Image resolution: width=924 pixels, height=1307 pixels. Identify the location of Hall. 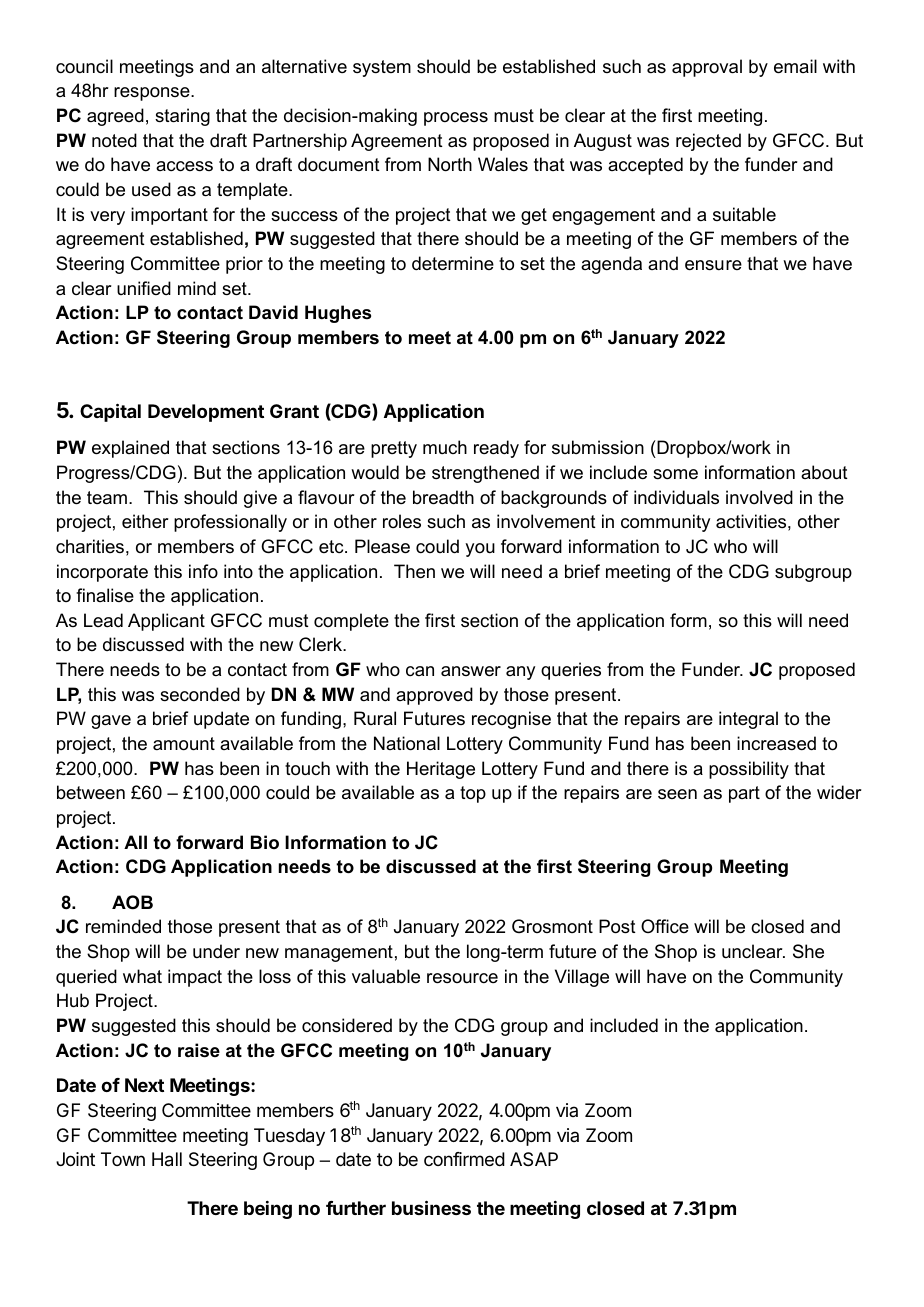
(167, 1159).
